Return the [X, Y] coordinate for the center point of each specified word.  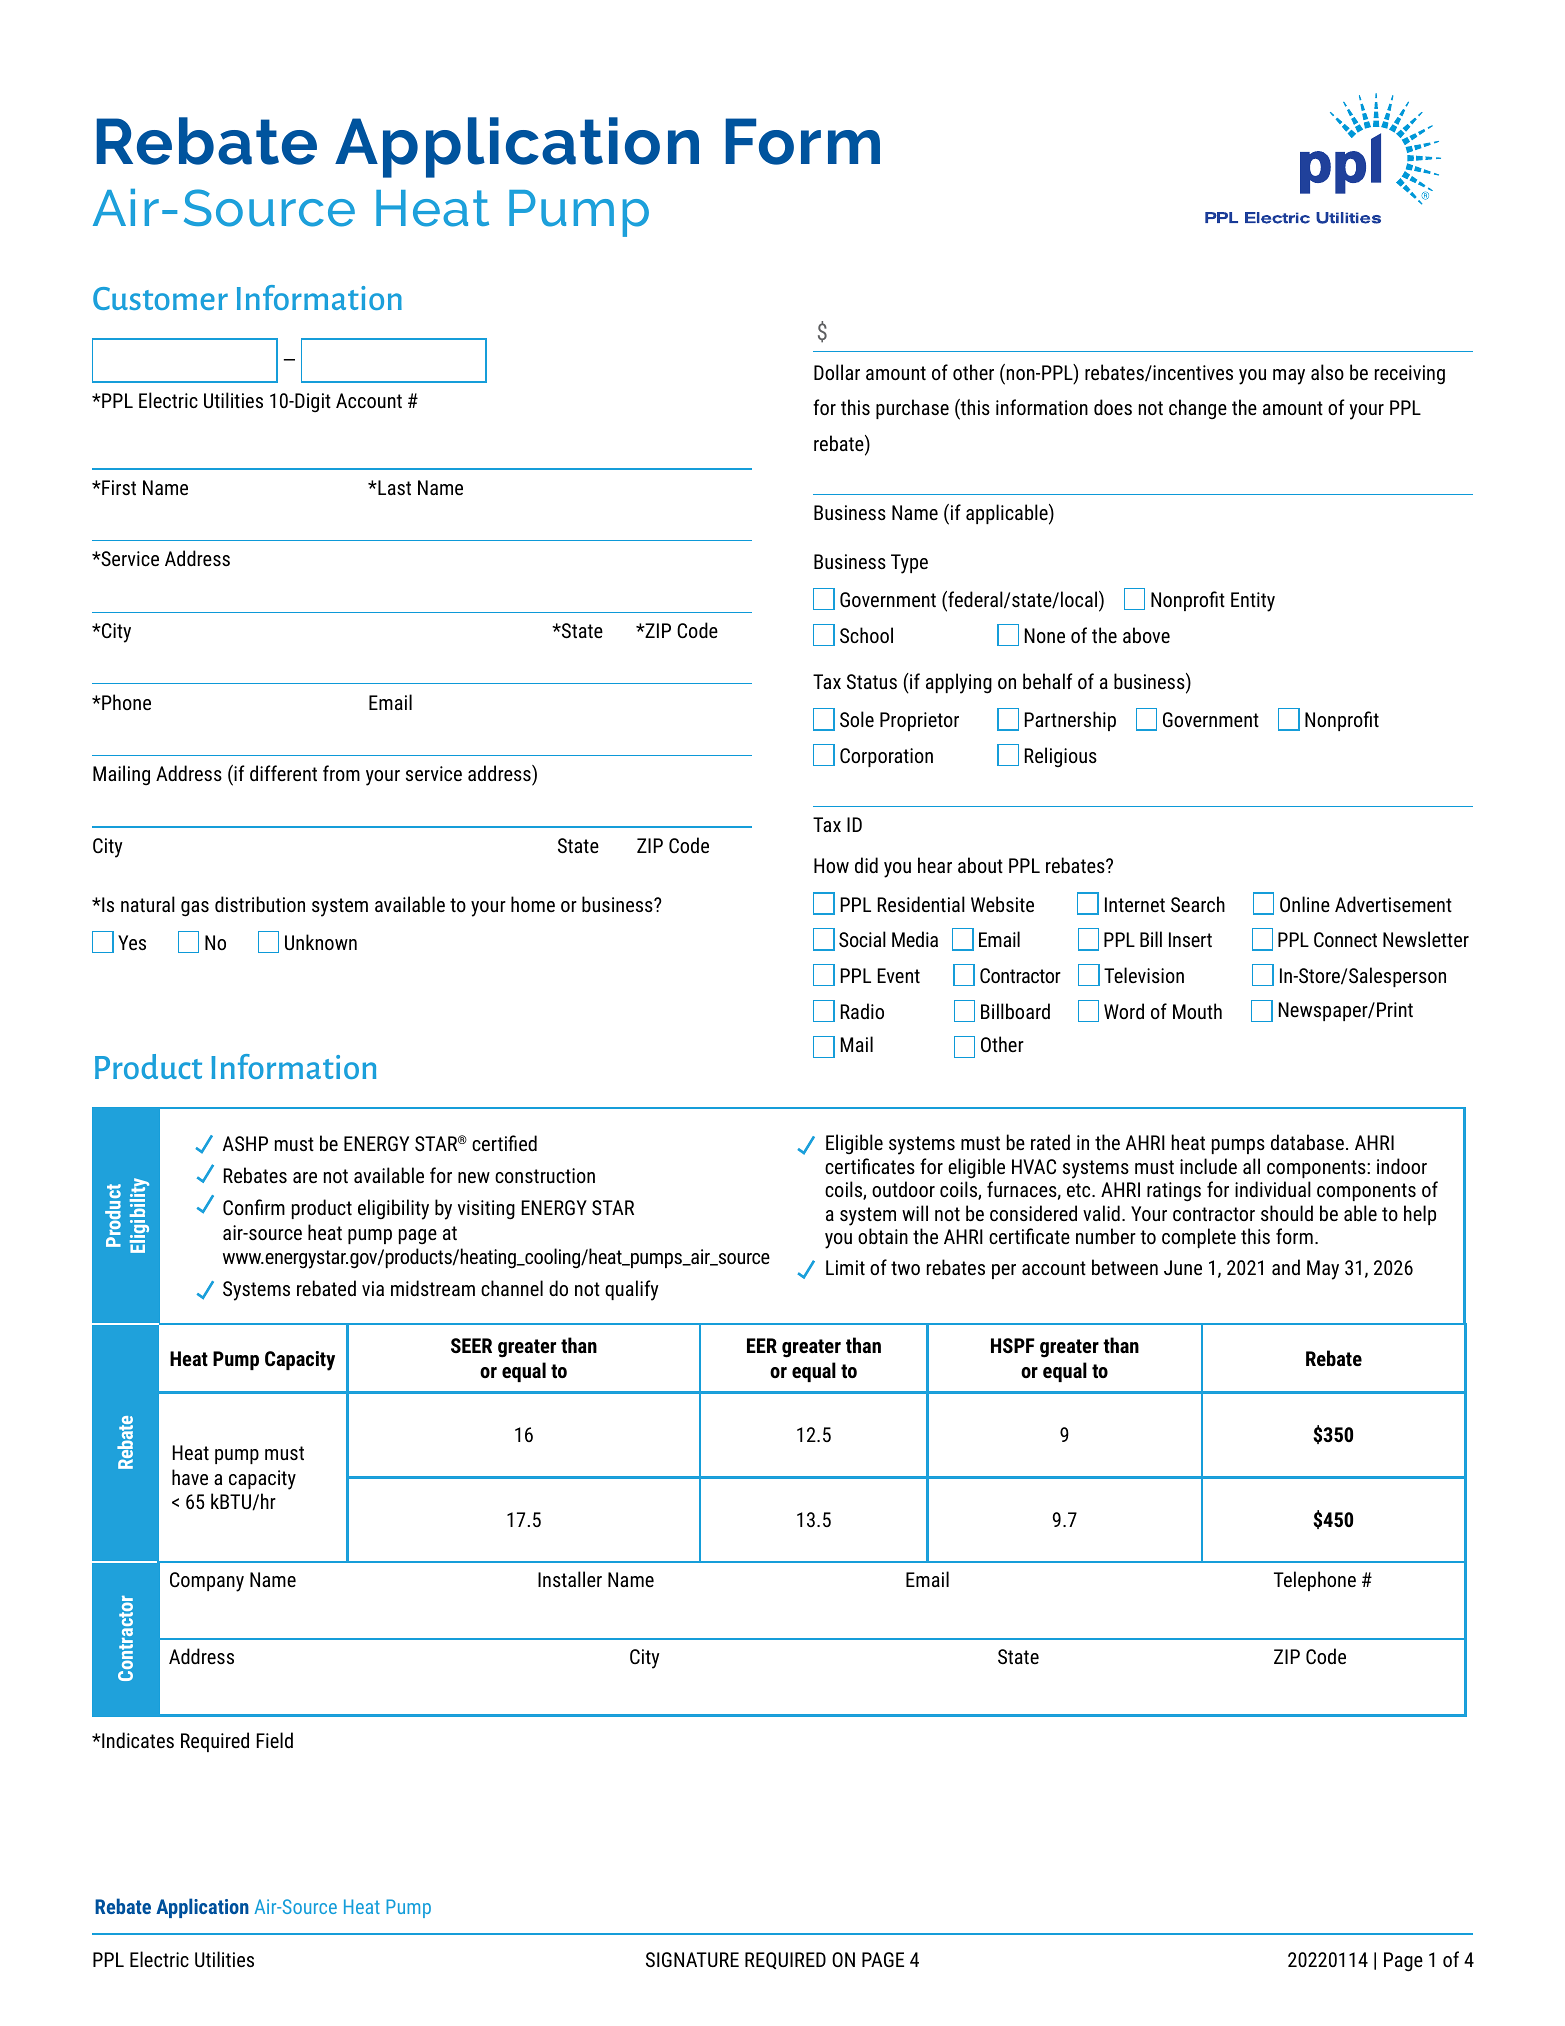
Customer [160, 298]
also [1327, 372]
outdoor [903, 1189]
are [305, 1177]
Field [275, 1740]
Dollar [837, 372]
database [1307, 1142]
